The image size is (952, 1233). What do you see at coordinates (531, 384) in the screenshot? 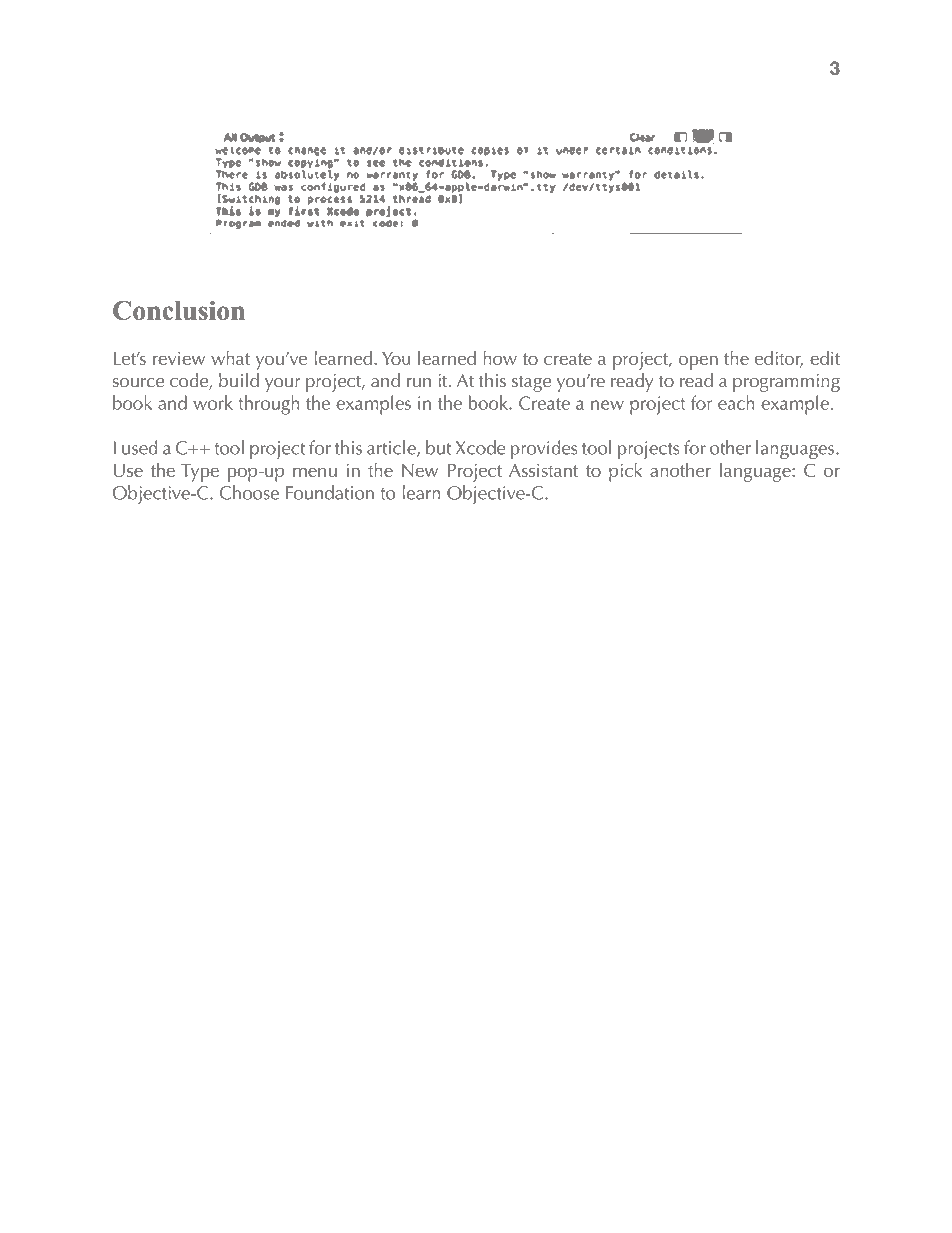
I see `stage` at bounding box center [531, 384].
